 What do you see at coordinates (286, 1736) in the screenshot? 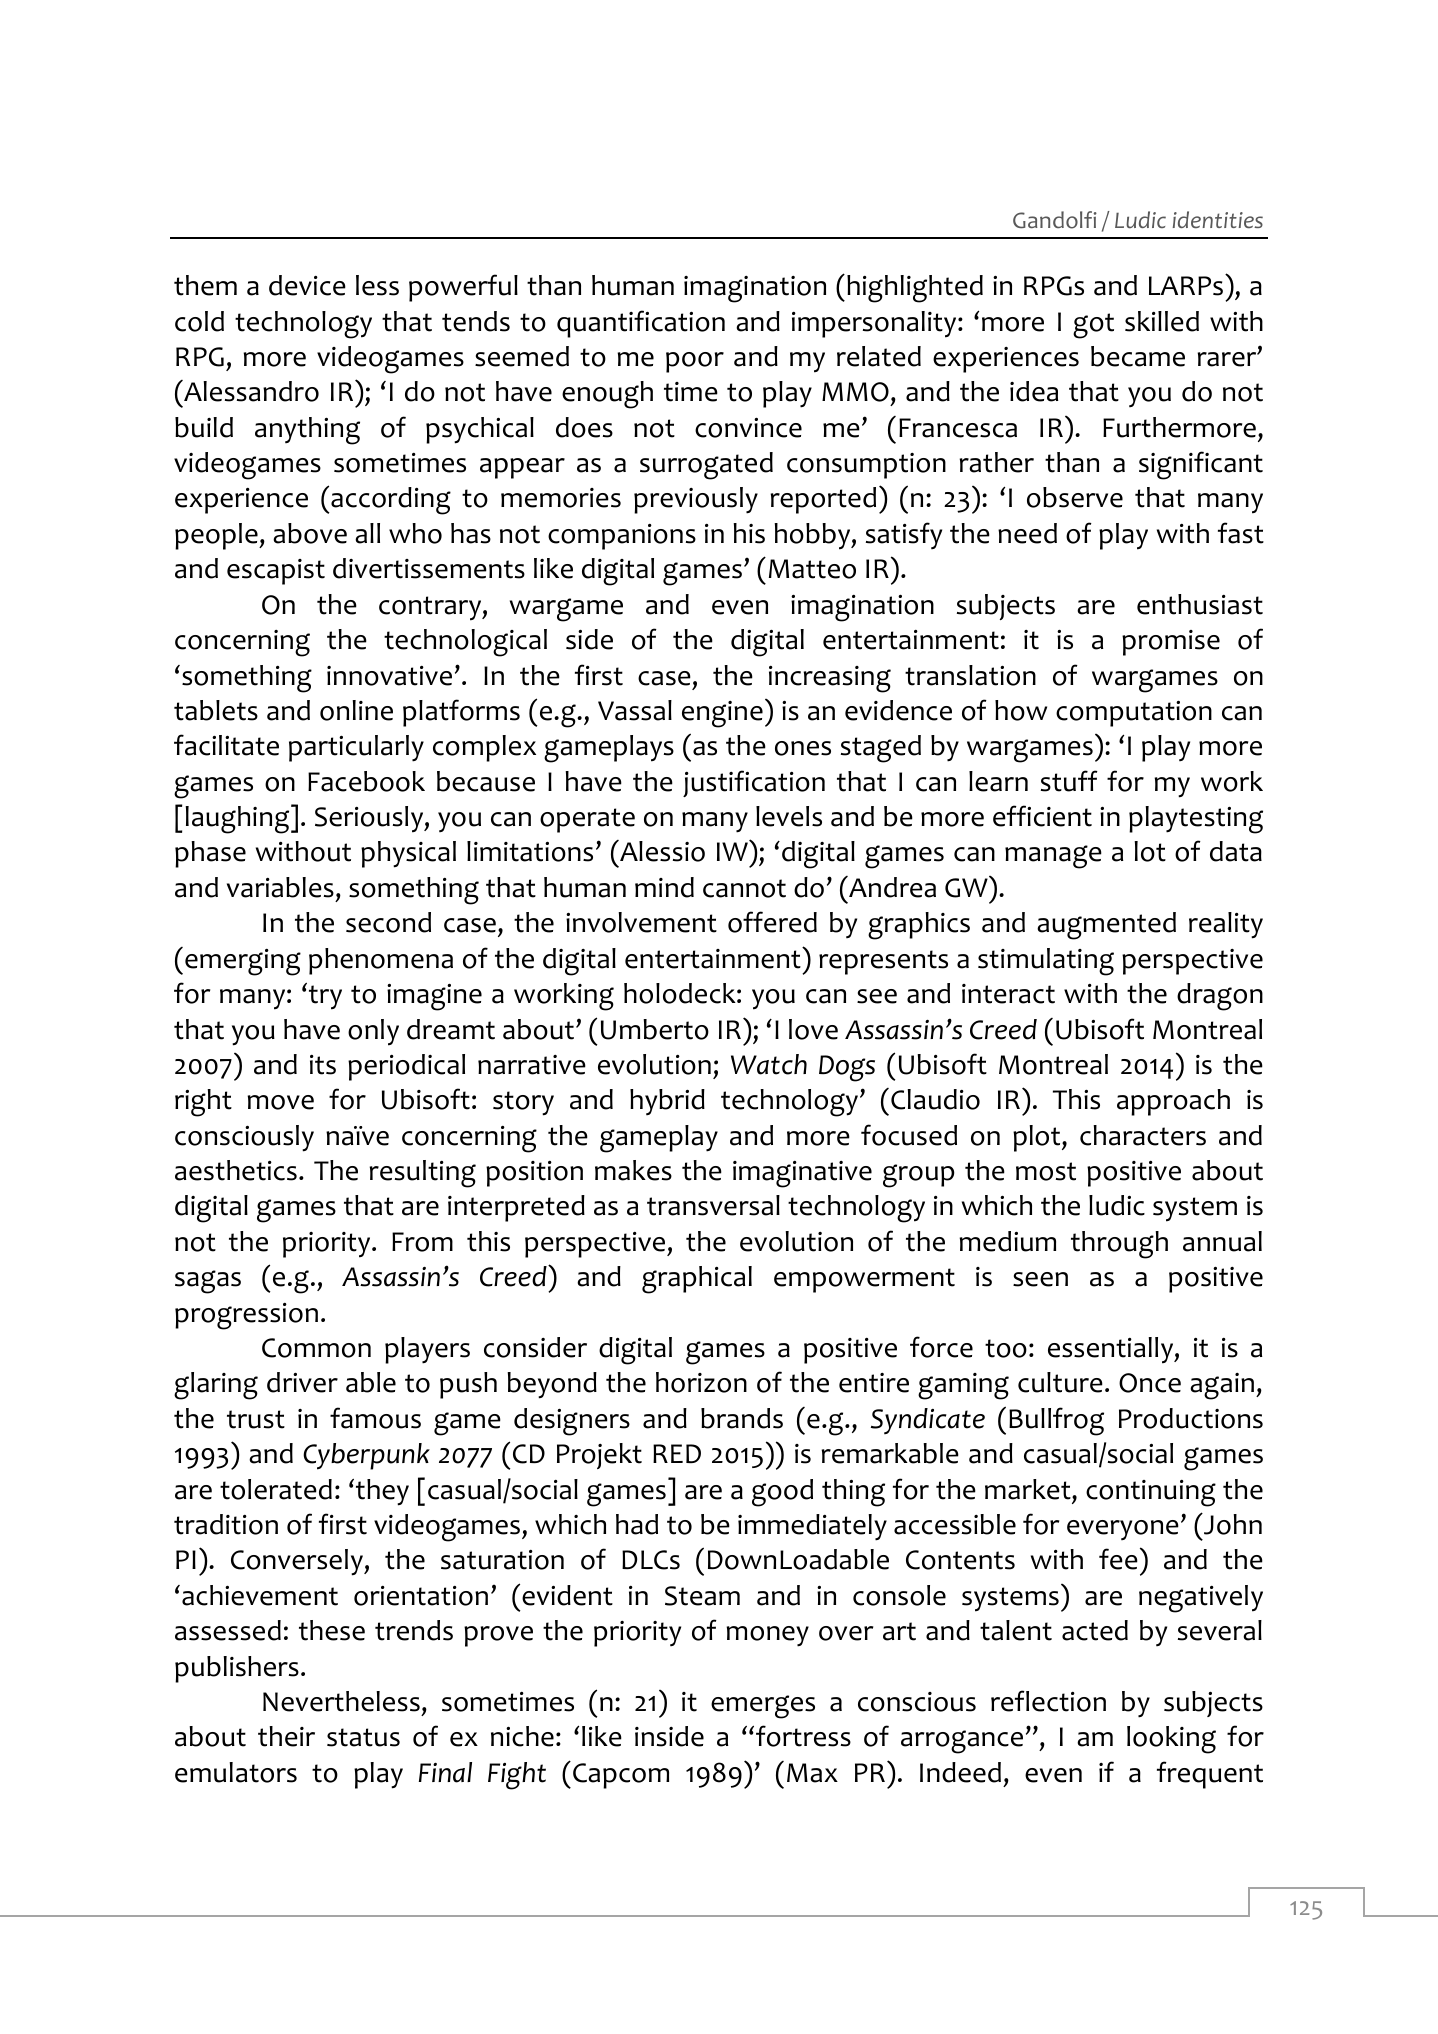
I see `their` at bounding box center [286, 1736].
